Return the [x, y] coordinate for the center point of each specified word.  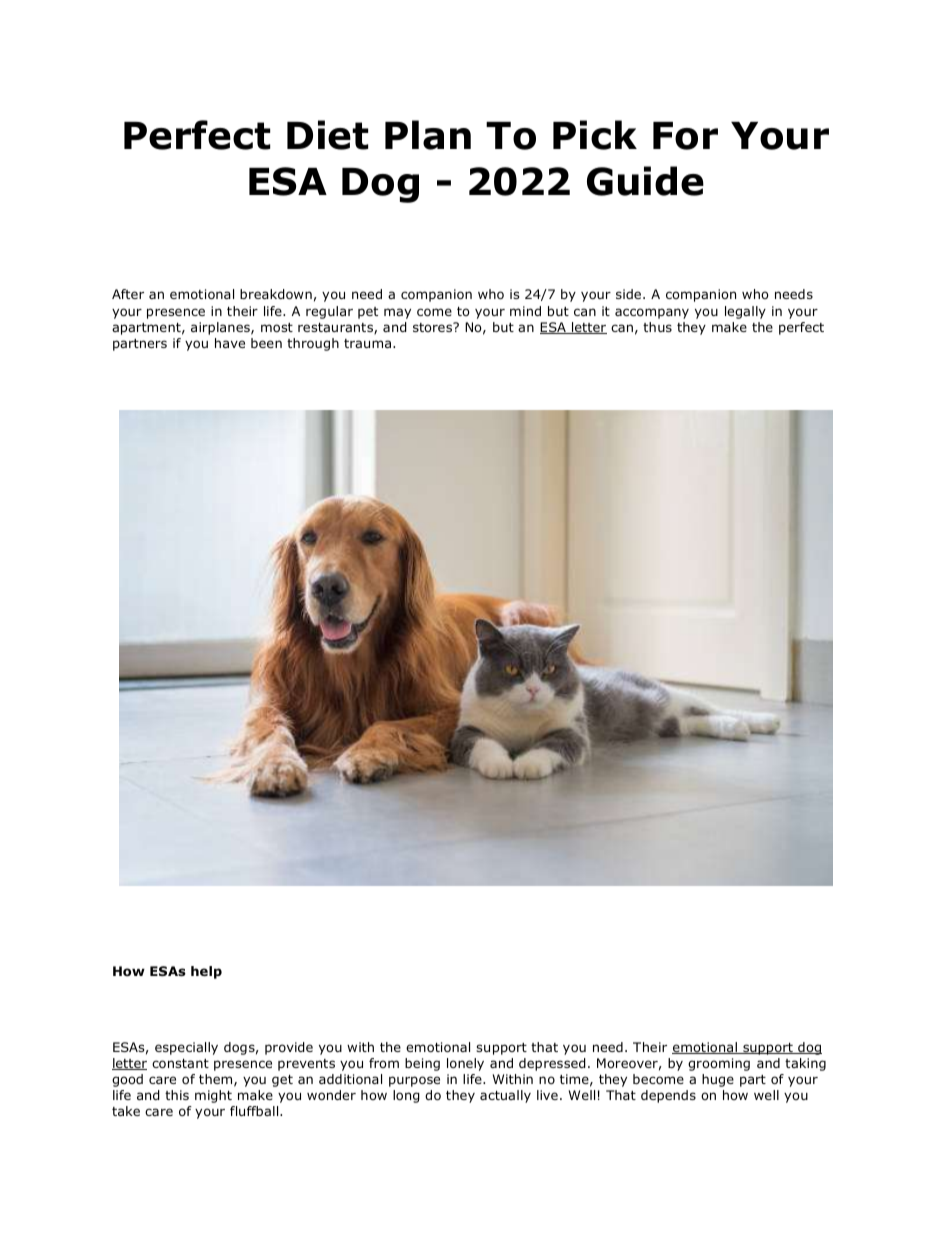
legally [745, 312]
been [266, 343]
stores [434, 327]
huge [718, 1080]
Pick [595, 135]
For [685, 136]
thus [657, 327]
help [206, 972]
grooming [719, 1064]
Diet [327, 135]
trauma [369, 343]
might [213, 1096]
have [230, 343]
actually [505, 1096]
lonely [465, 1064]
